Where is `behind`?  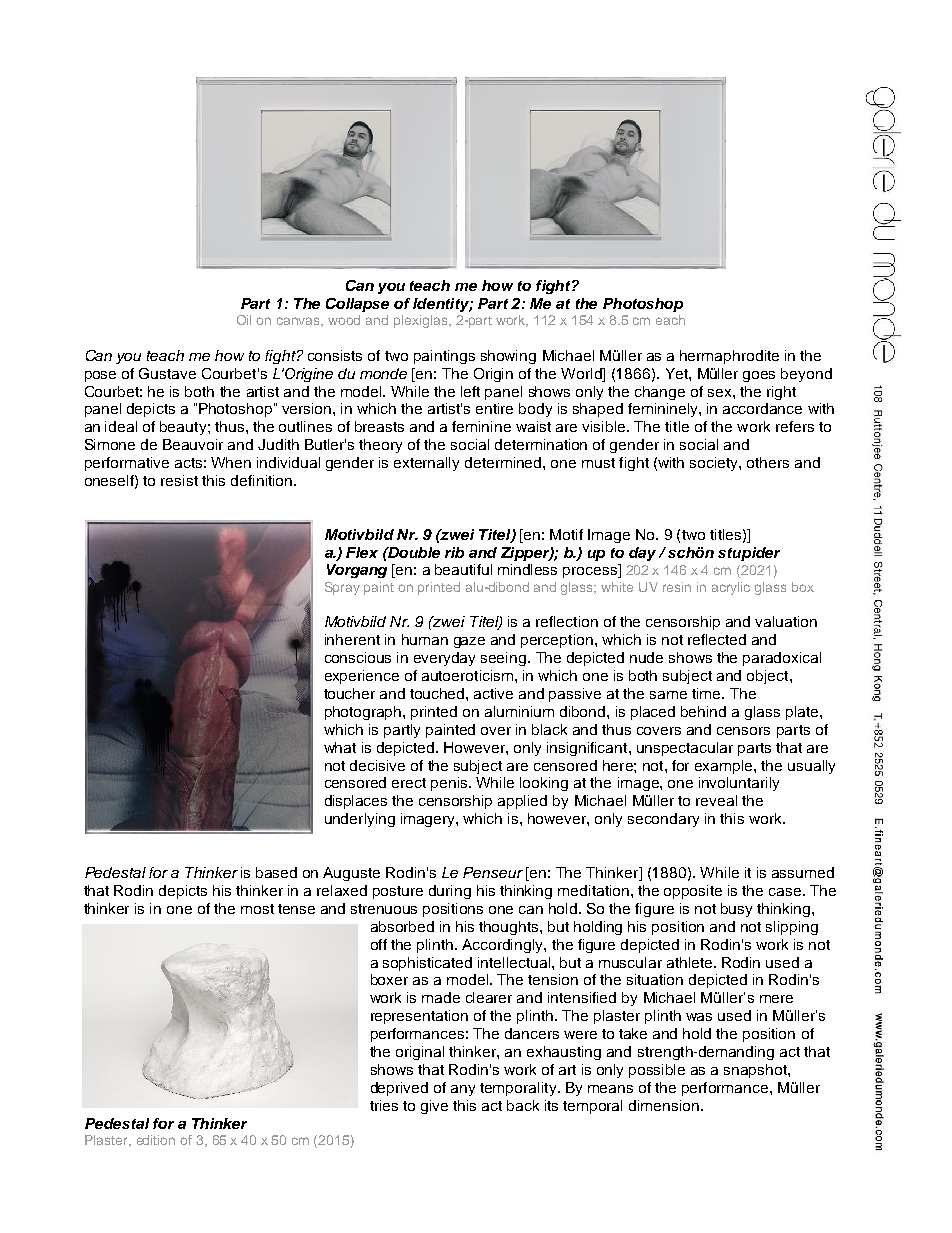
behind is located at coordinates (703, 711).
